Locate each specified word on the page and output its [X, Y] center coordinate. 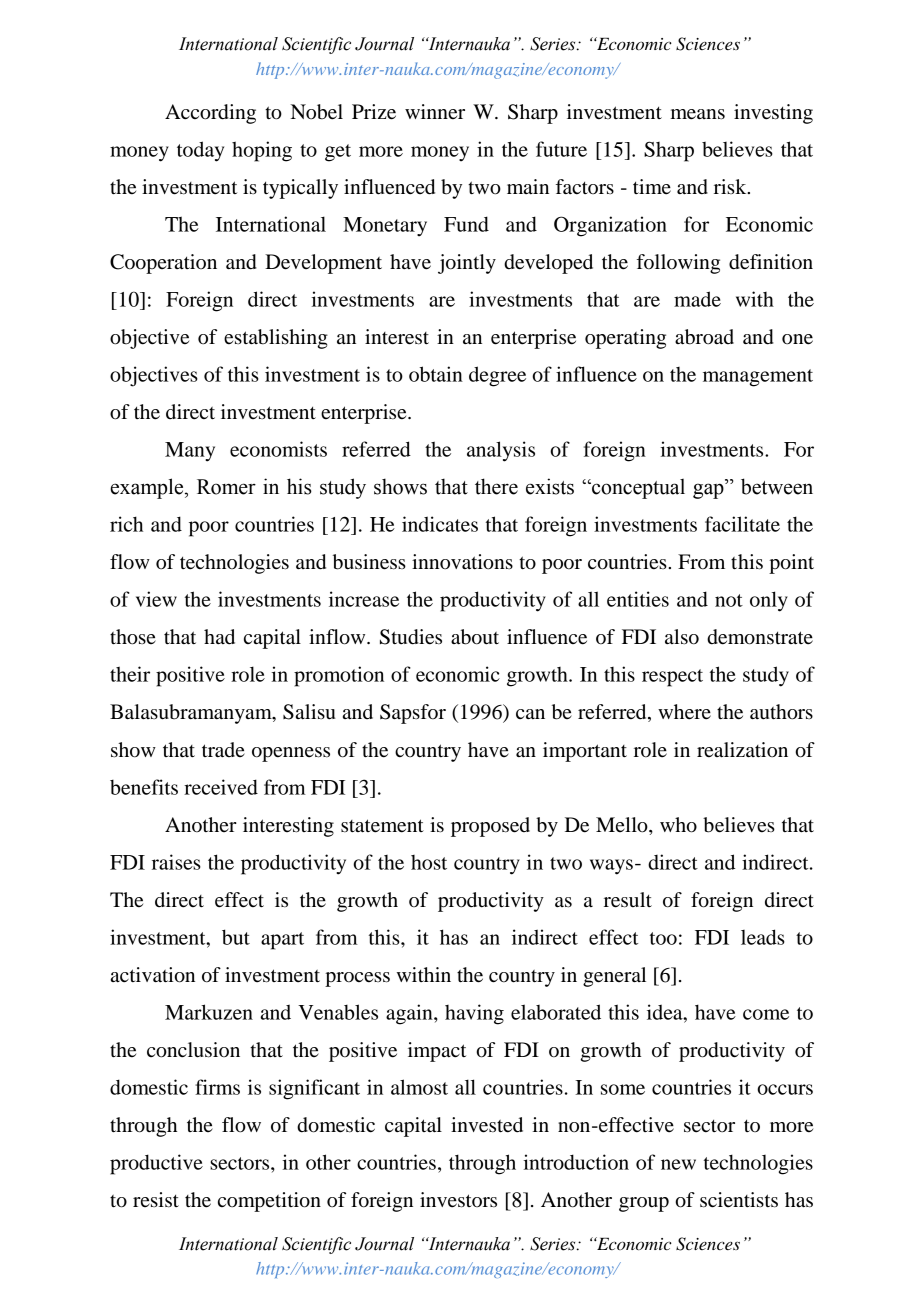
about [475, 637]
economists [278, 449]
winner [435, 112]
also [682, 637]
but [236, 937]
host [429, 862]
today [200, 151]
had [219, 637]
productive [156, 1164]
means [698, 114]
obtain [436, 374]
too [663, 938]
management [758, 378]
